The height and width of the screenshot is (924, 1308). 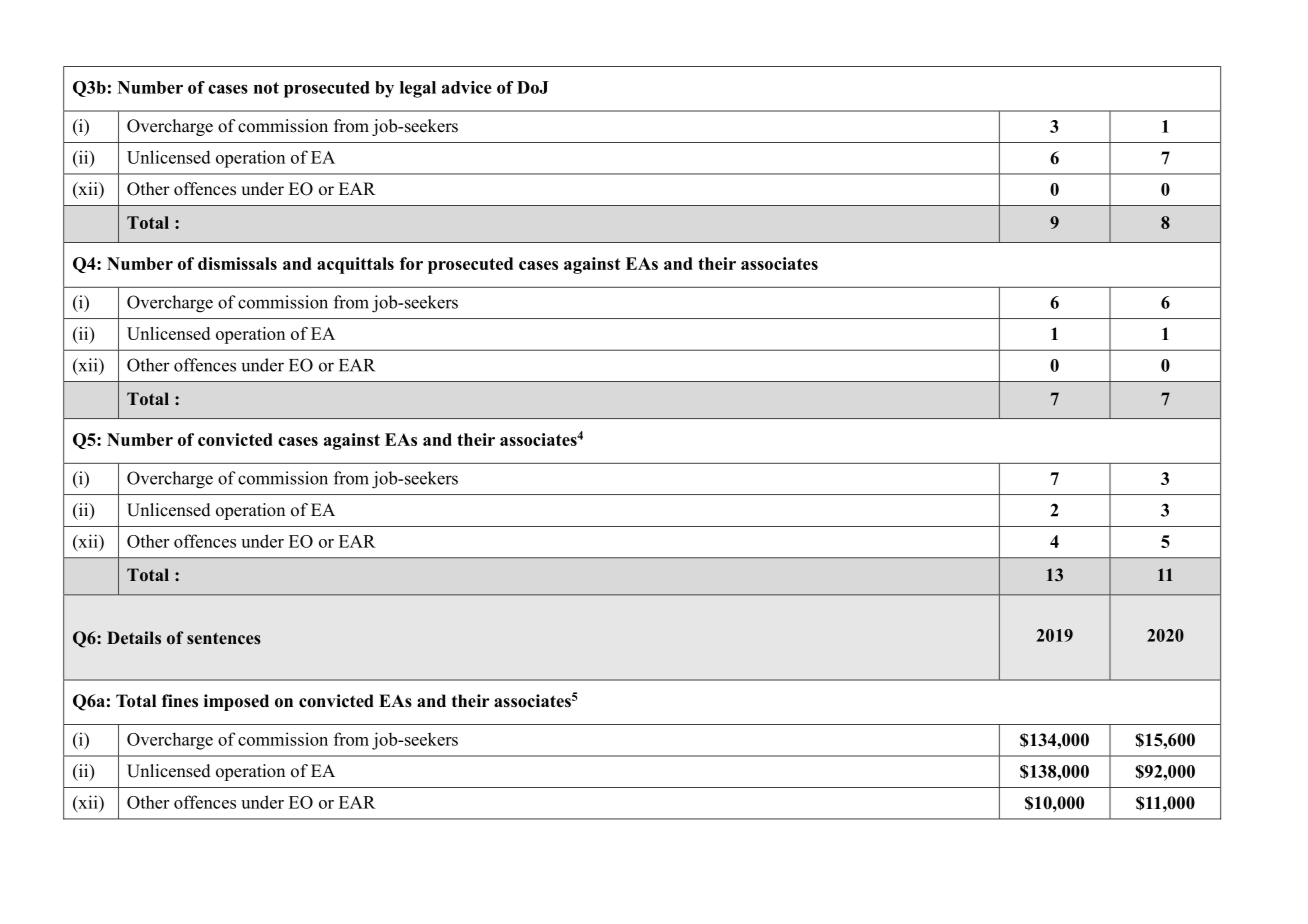 I want to click on advice, so click(x=467, y=87).
